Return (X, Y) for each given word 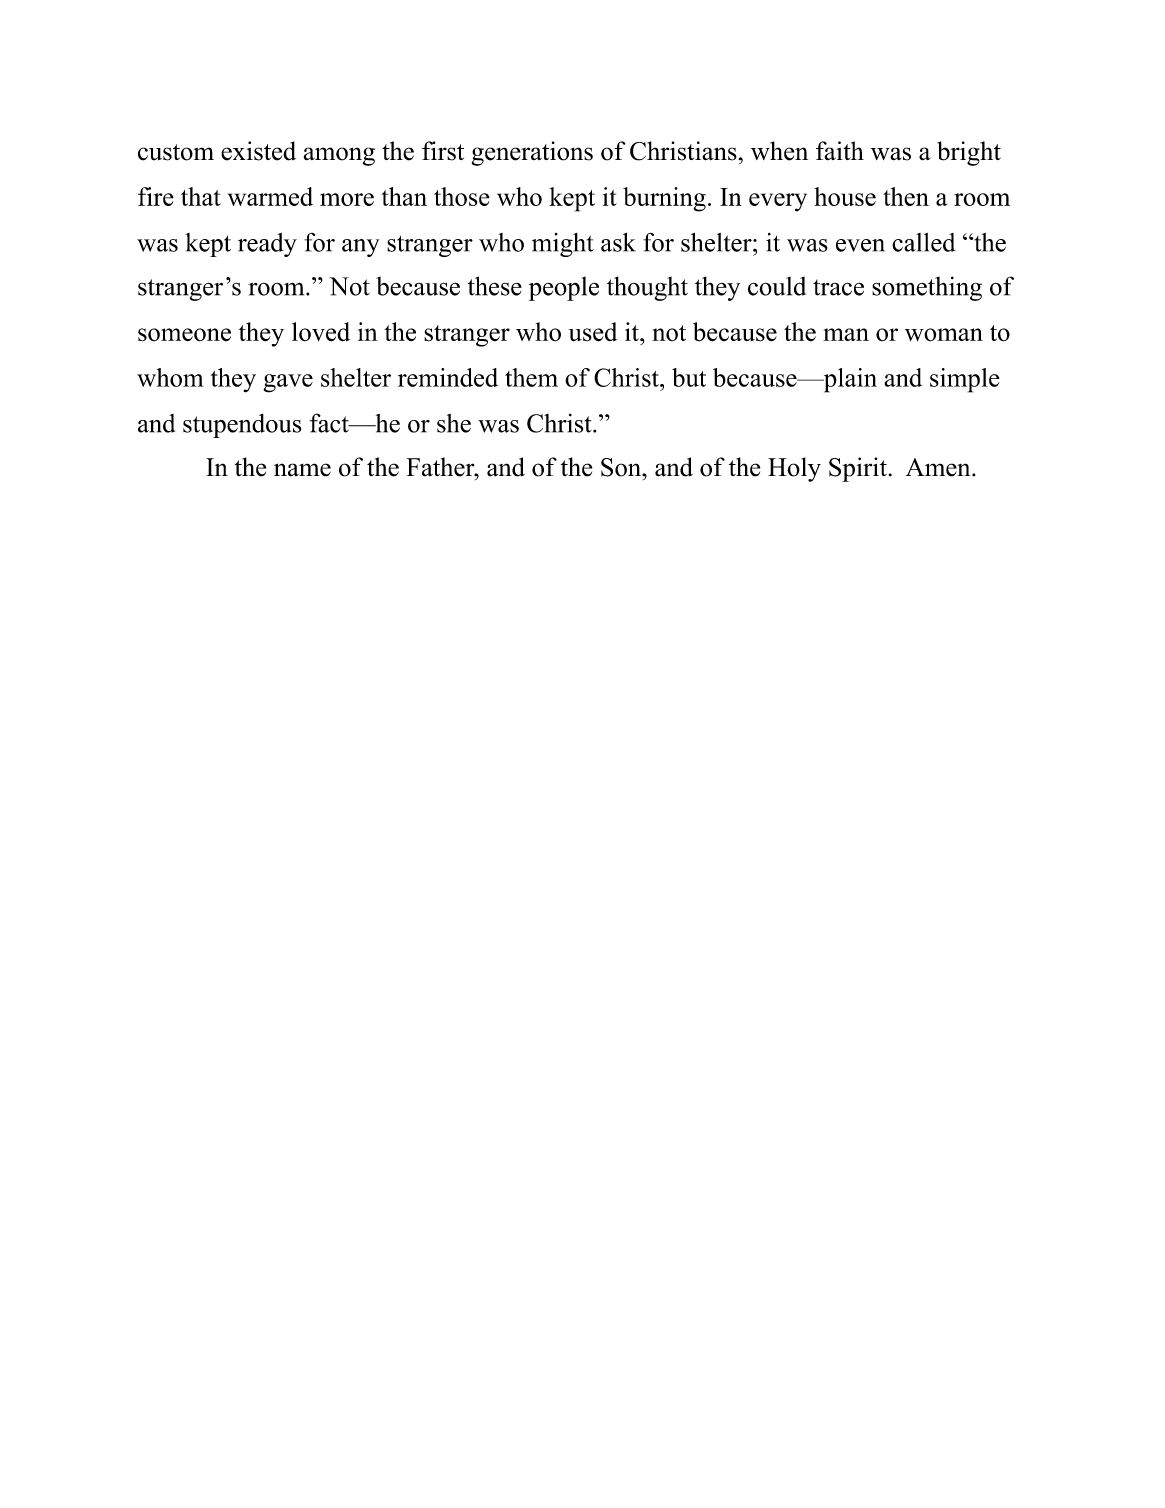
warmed (270, 196)
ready (267, 245)
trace (838, 288)
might (563, 245)
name (302, 470)
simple (965, 380)
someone (184, 335)
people (564, 288)
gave (288, 383)
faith (840, 151)
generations (532, 153)
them (531, 377)
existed (258, 151)
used (593, 332)
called (923, 242)
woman (944, 335)
